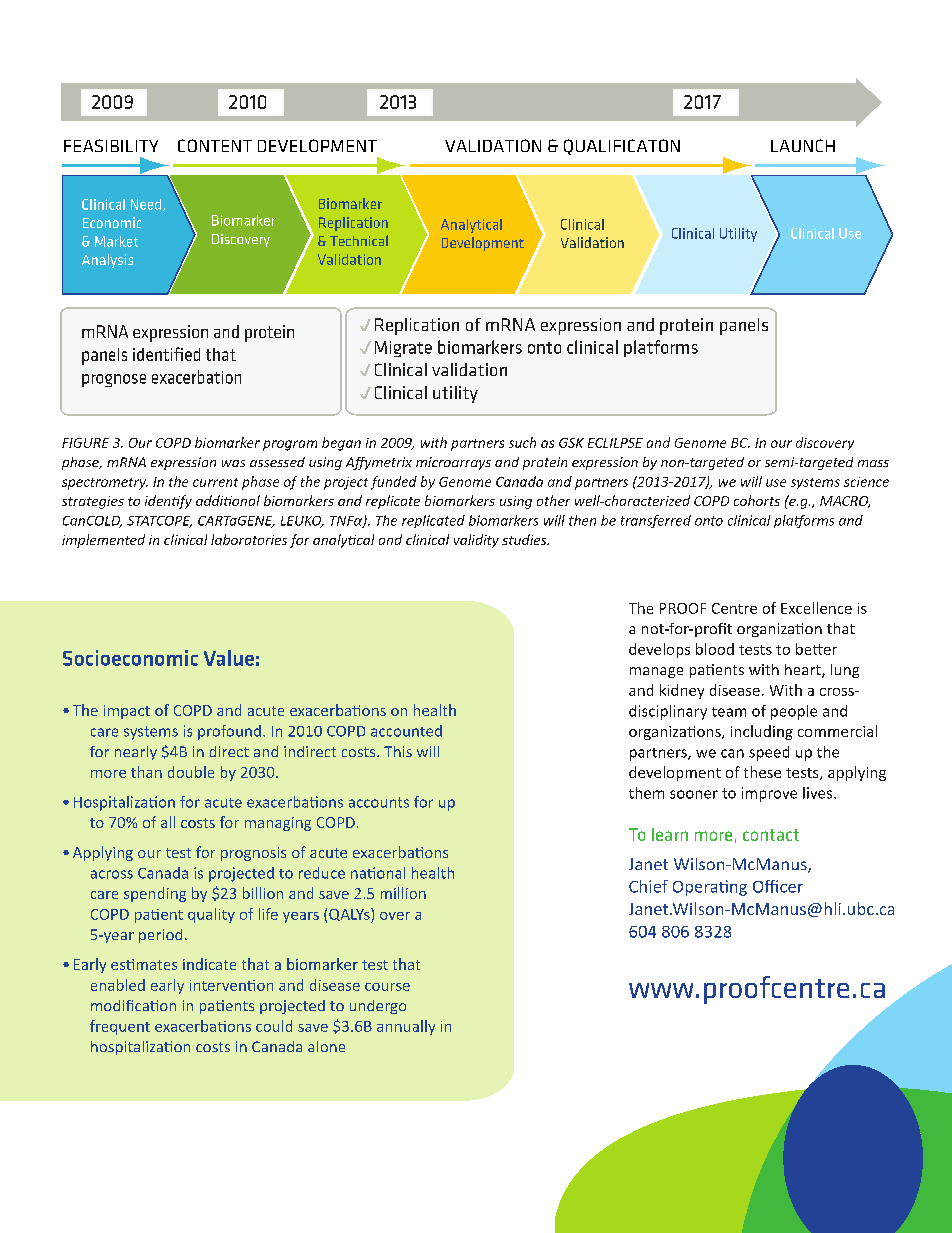  Describe the element at coordinates (816, 608) in the document. I see `Excellence` at that location.
